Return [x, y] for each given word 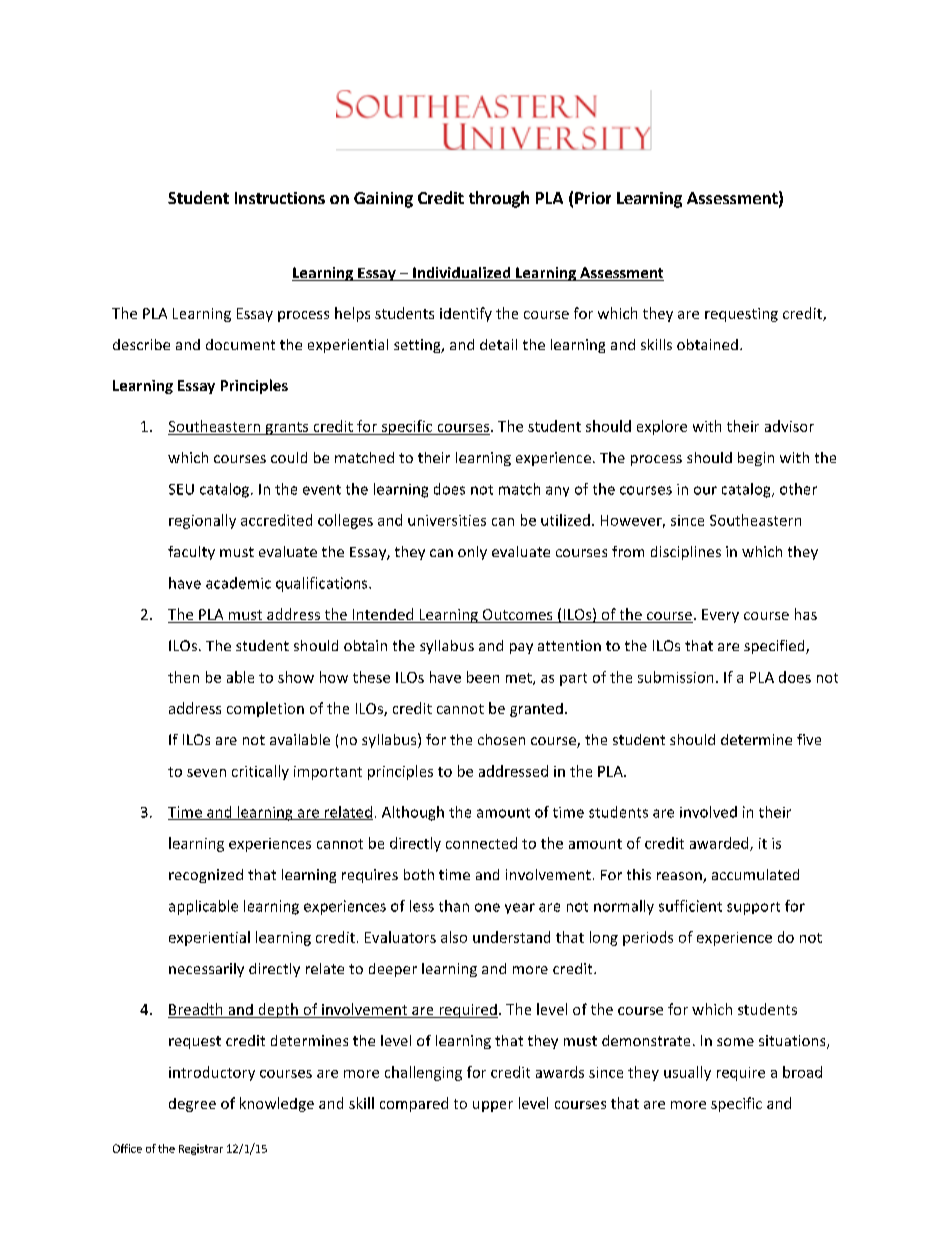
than [454, 906]
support [753, 908]
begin [756, 459]
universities [447, 520]
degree [192, 1105]
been [483, 677]
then [183, 677]
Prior [593, 198]
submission [675, 677]
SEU [181, 489]
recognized [206, 876]
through [499, 199]
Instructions [280, 198]
